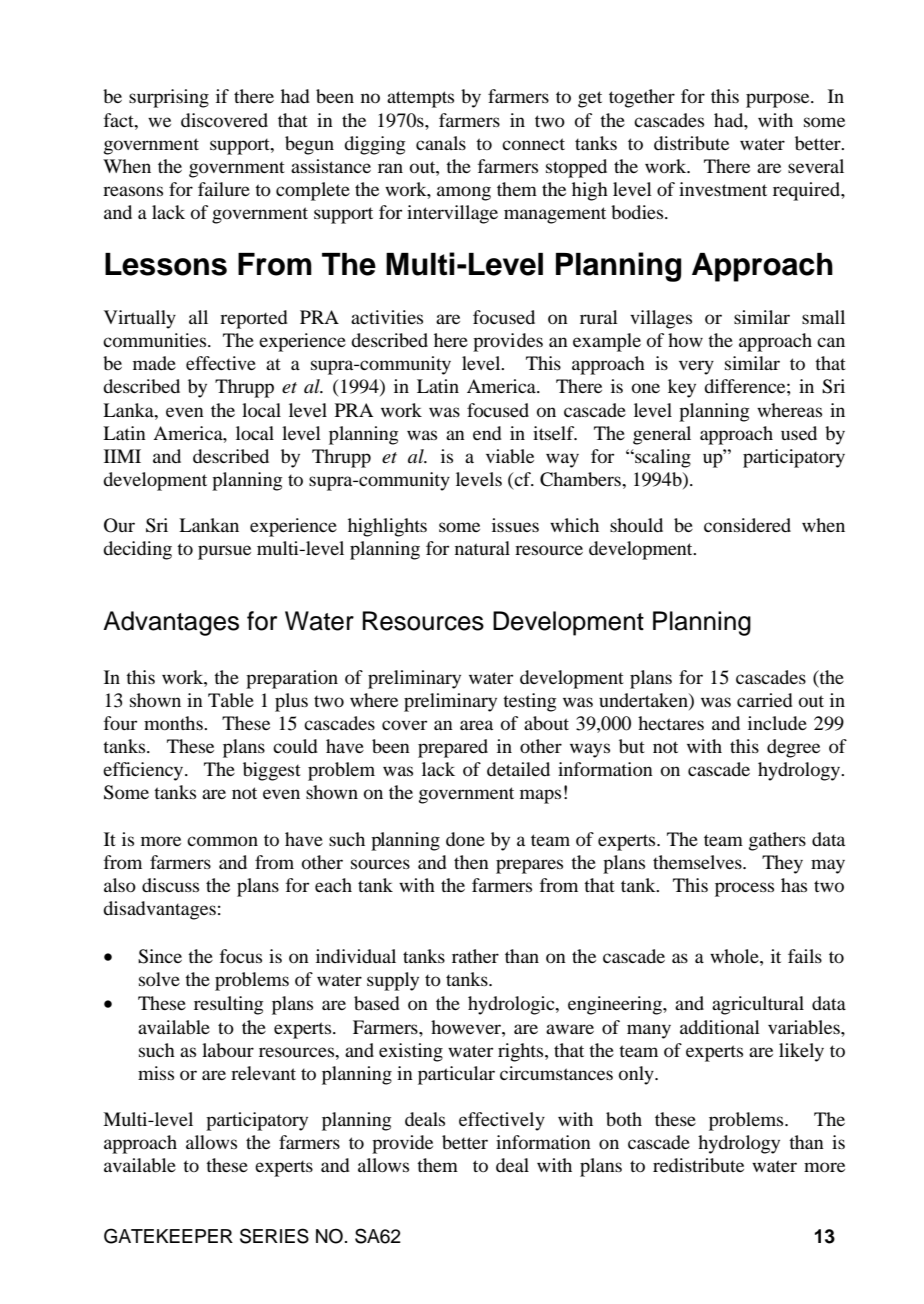 Image resolution: width=924 pixels, height=1304 pixels. Describe the element at coordinates (777, 841) in the page. I see `gathers` at that location.
